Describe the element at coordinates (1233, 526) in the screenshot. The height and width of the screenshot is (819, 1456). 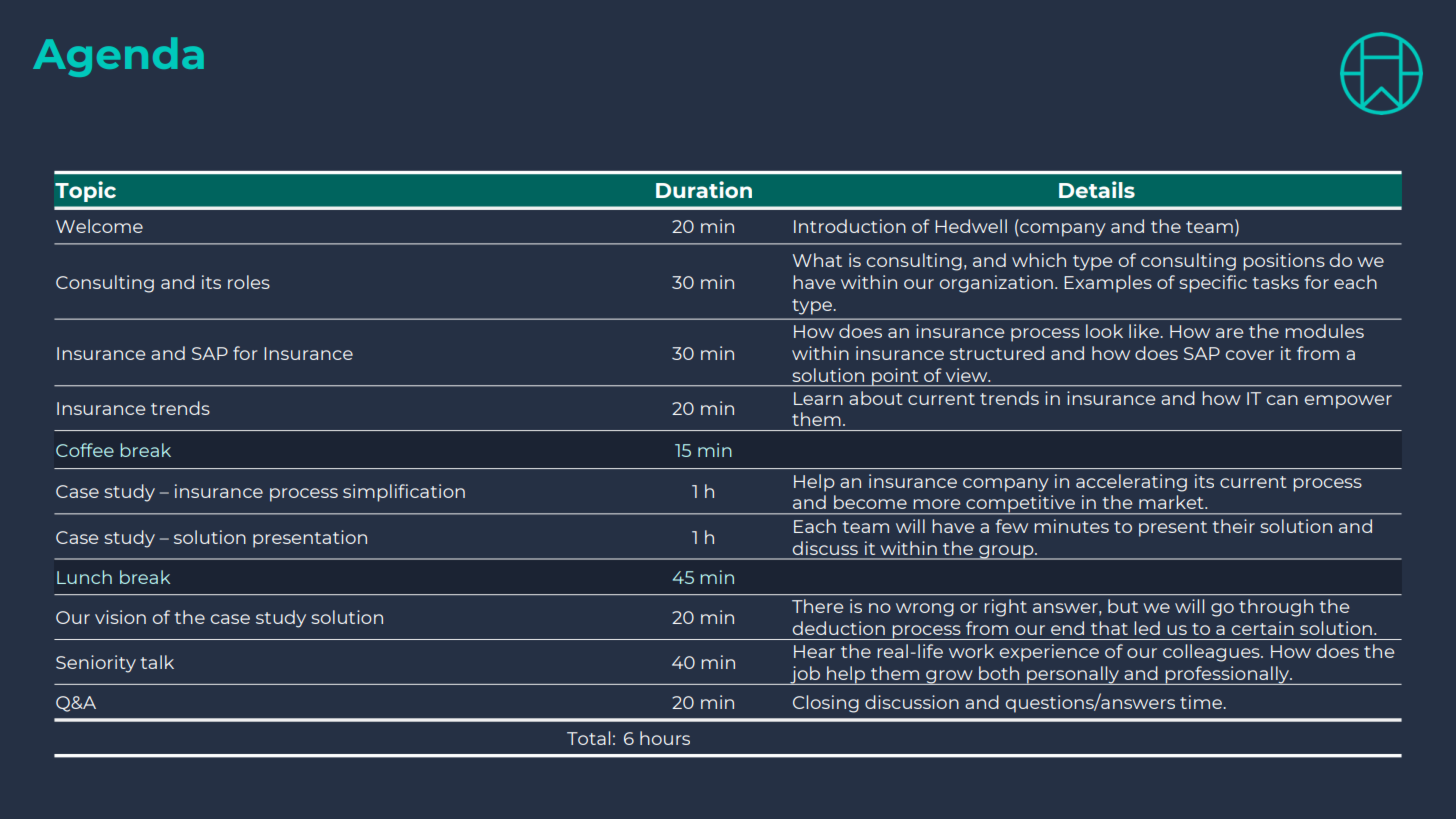
I see `their` at that location.
